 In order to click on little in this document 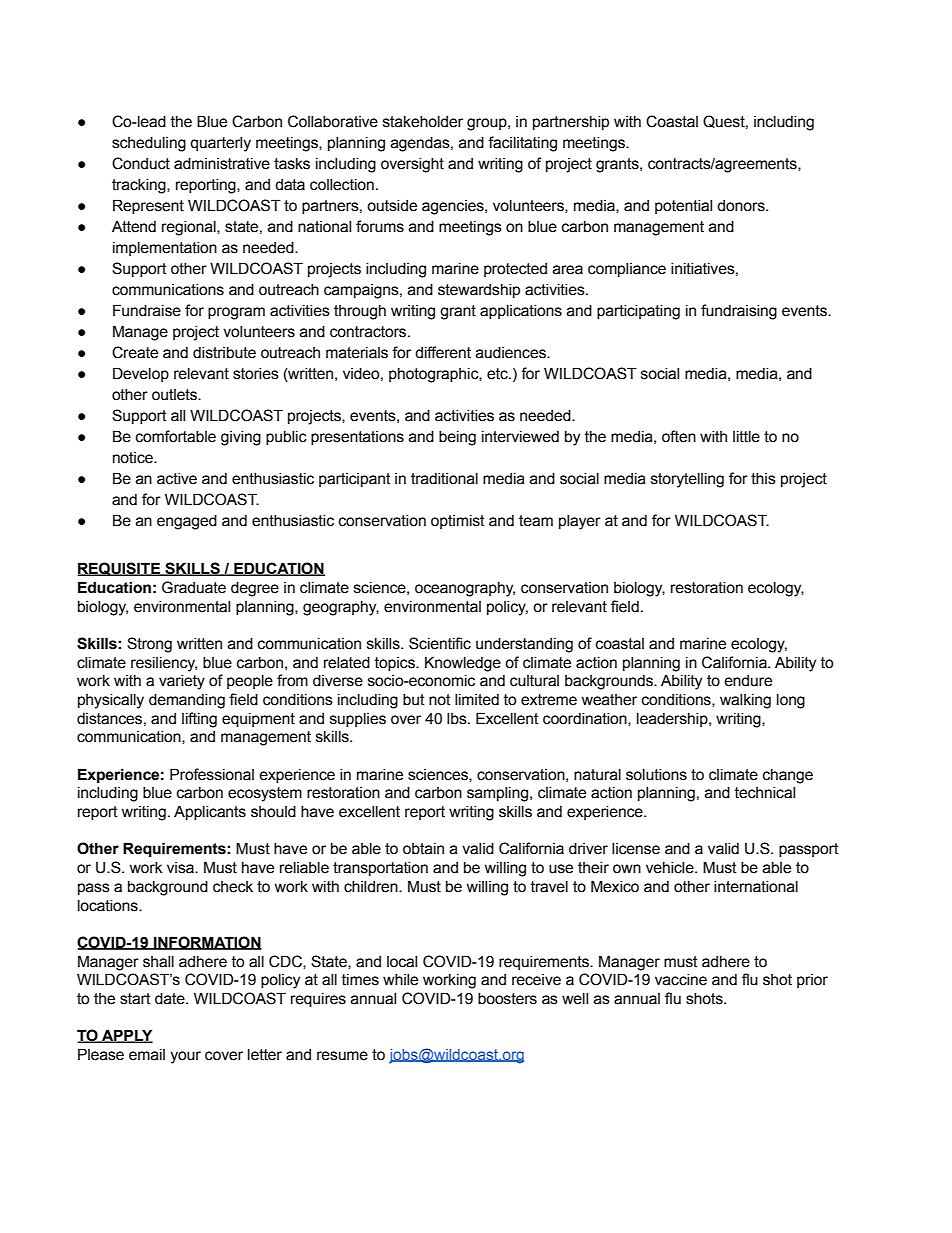, I will do `click(746, 437)`.
